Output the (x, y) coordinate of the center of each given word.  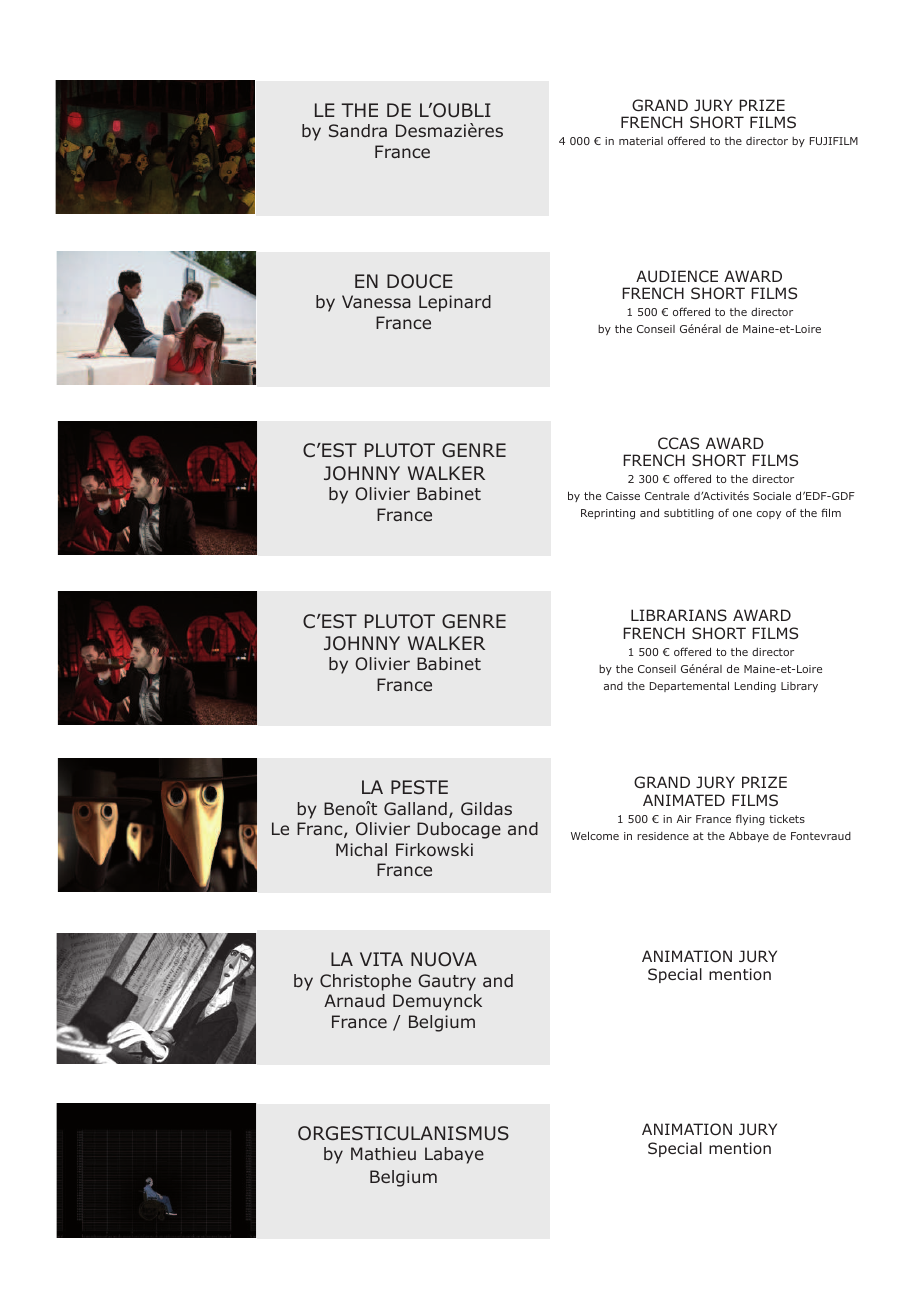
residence (663, 836)
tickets (787, 818)
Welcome (595, 835)
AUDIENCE (677, 276)
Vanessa (376, 301)
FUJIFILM (834, 141)
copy (769, 515)
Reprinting (608, 514)
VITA (381, 959)
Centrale (667, 496)
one (742, 514)
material (641, 141)
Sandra (358, 130)
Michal (361, 849)
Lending (755, 686)
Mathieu (383, 1153)
